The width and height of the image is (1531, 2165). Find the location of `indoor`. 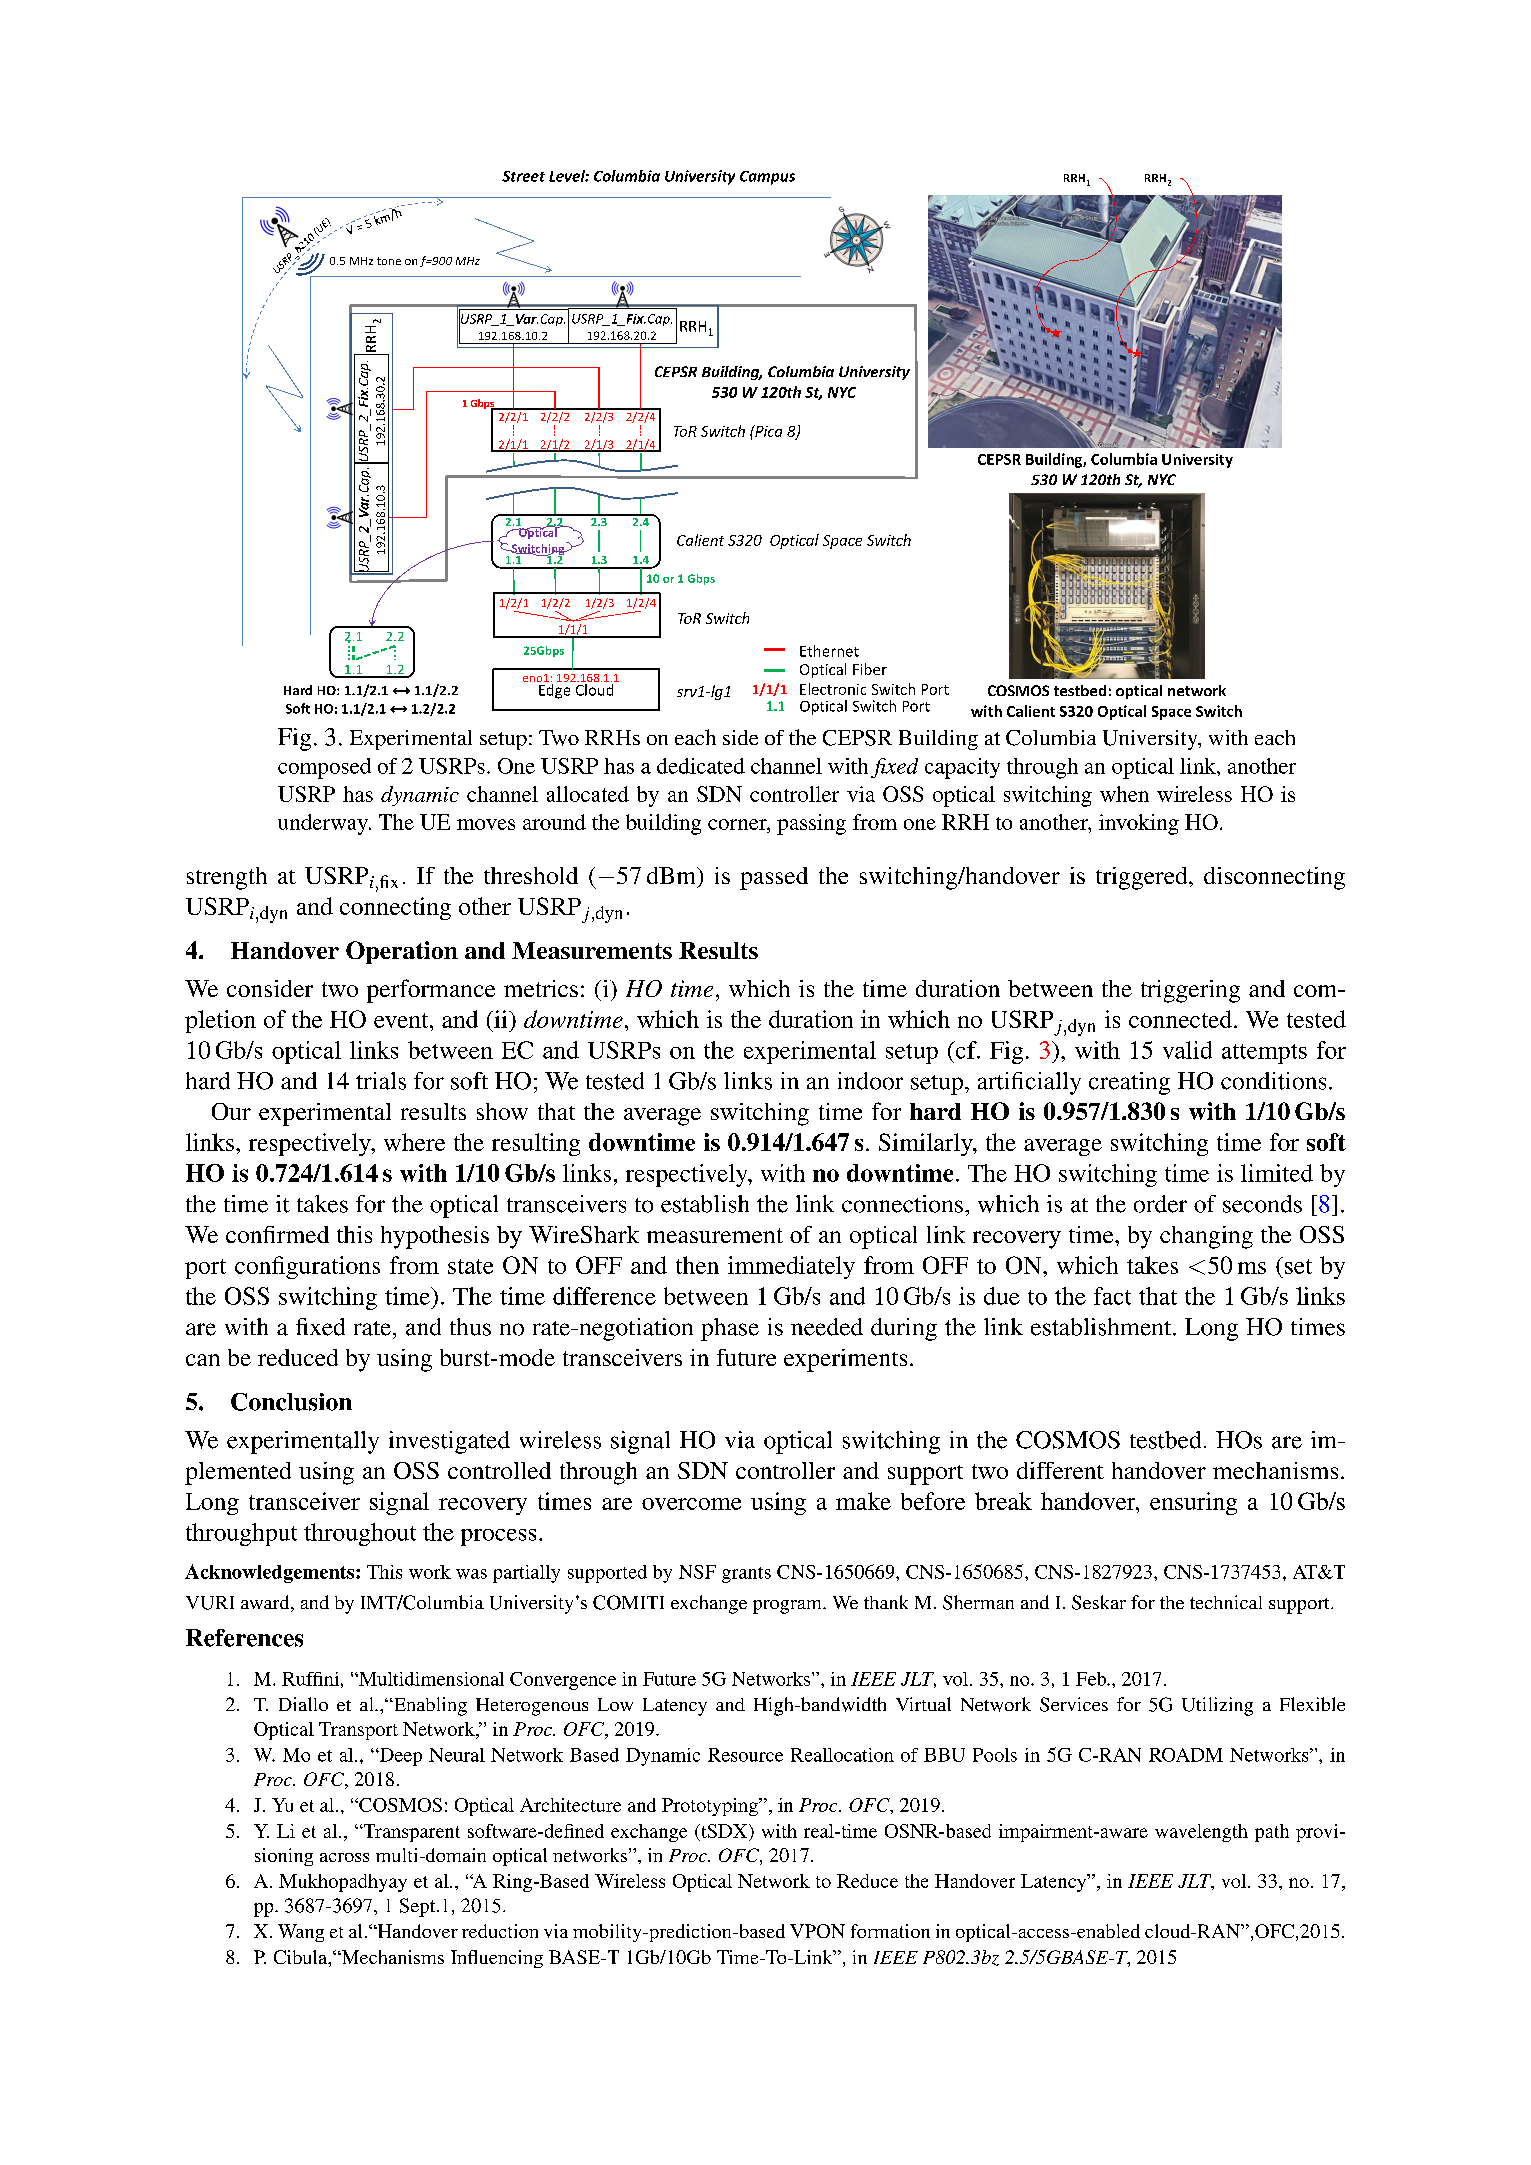

indoor is located at coordinates (870, 1081).
